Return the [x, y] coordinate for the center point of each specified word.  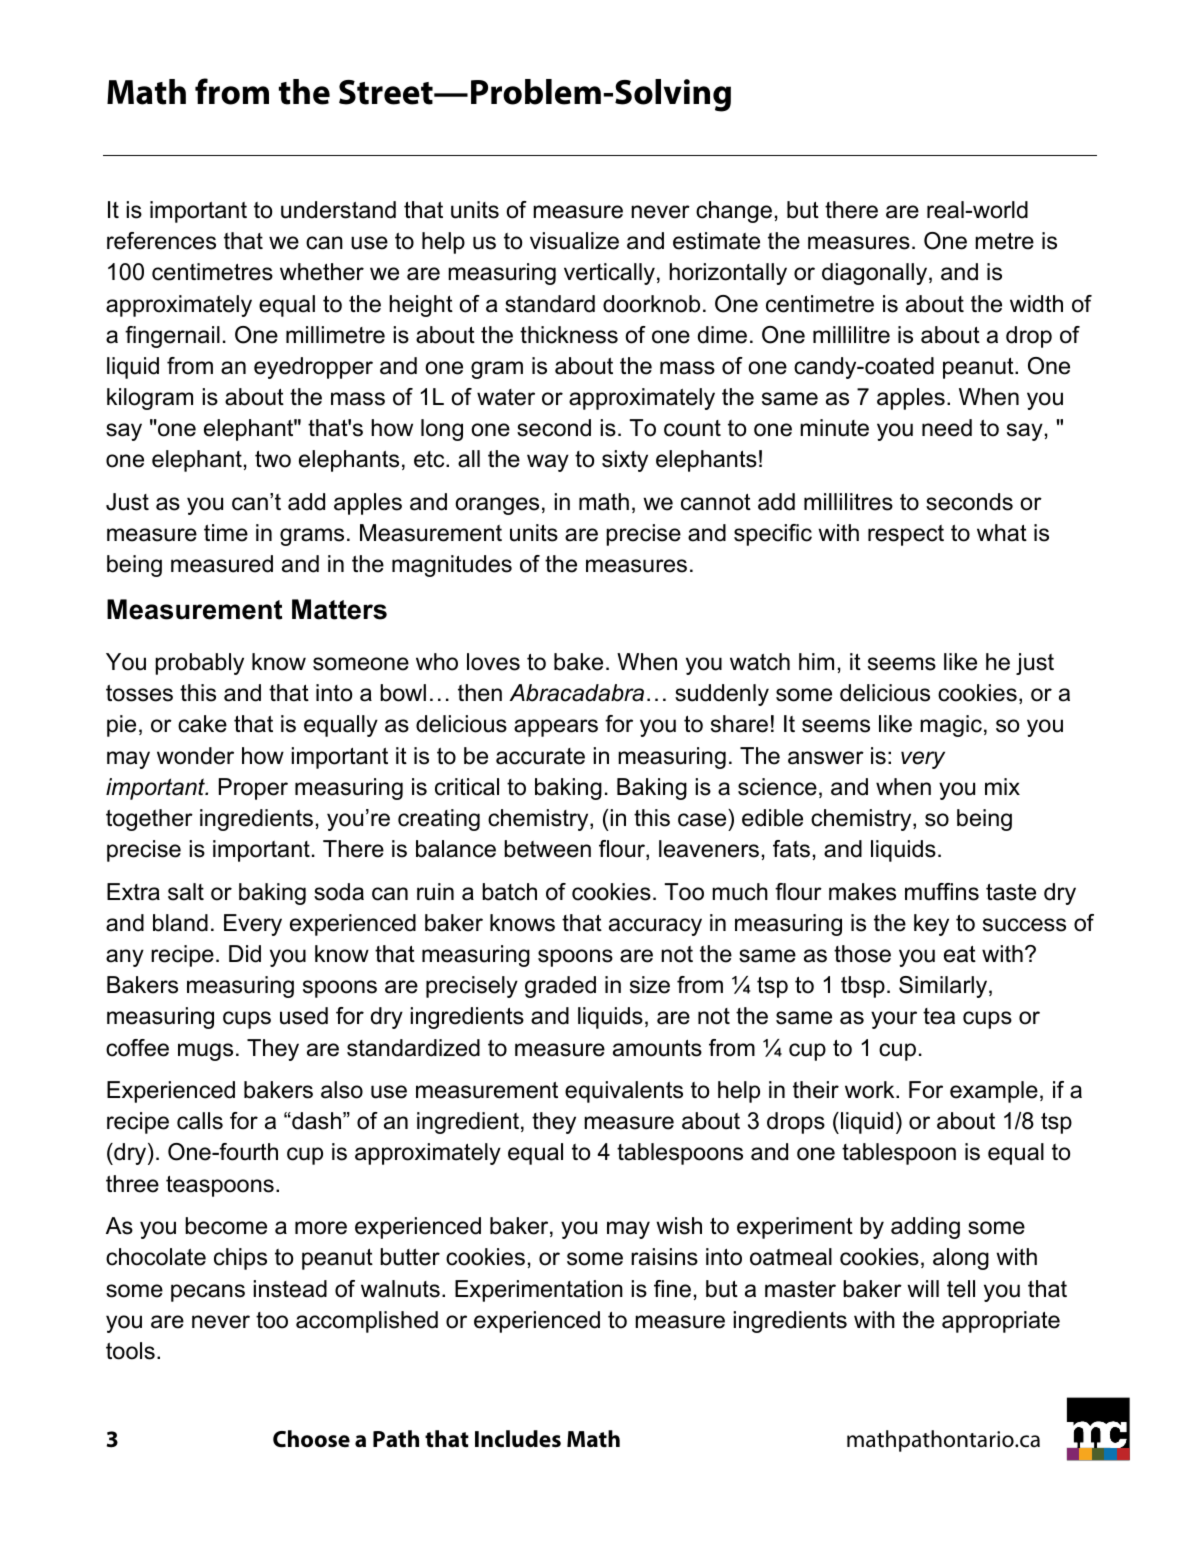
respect [906, 535]
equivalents [624, 1092]
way [548, 463]
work [871, 1090]
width [1036, 304]
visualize [574, 241]
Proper [253, 789]
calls [200, 1121]
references [161, 241]
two [273, 459]
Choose [311, 1439]
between [547, 849]
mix [1002, 786]
